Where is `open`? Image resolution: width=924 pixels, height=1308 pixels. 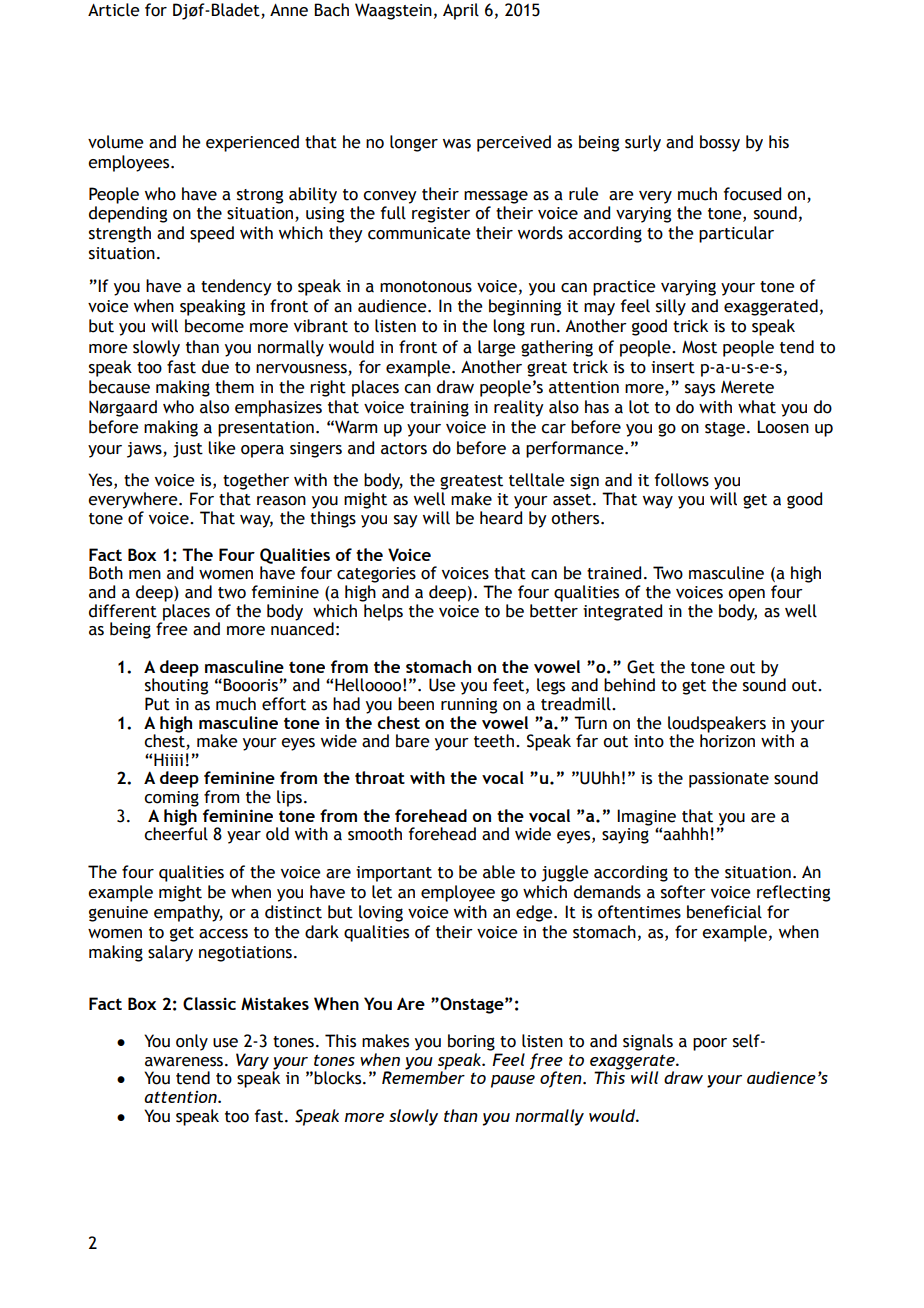 open is located at coordinates (746, 595).
